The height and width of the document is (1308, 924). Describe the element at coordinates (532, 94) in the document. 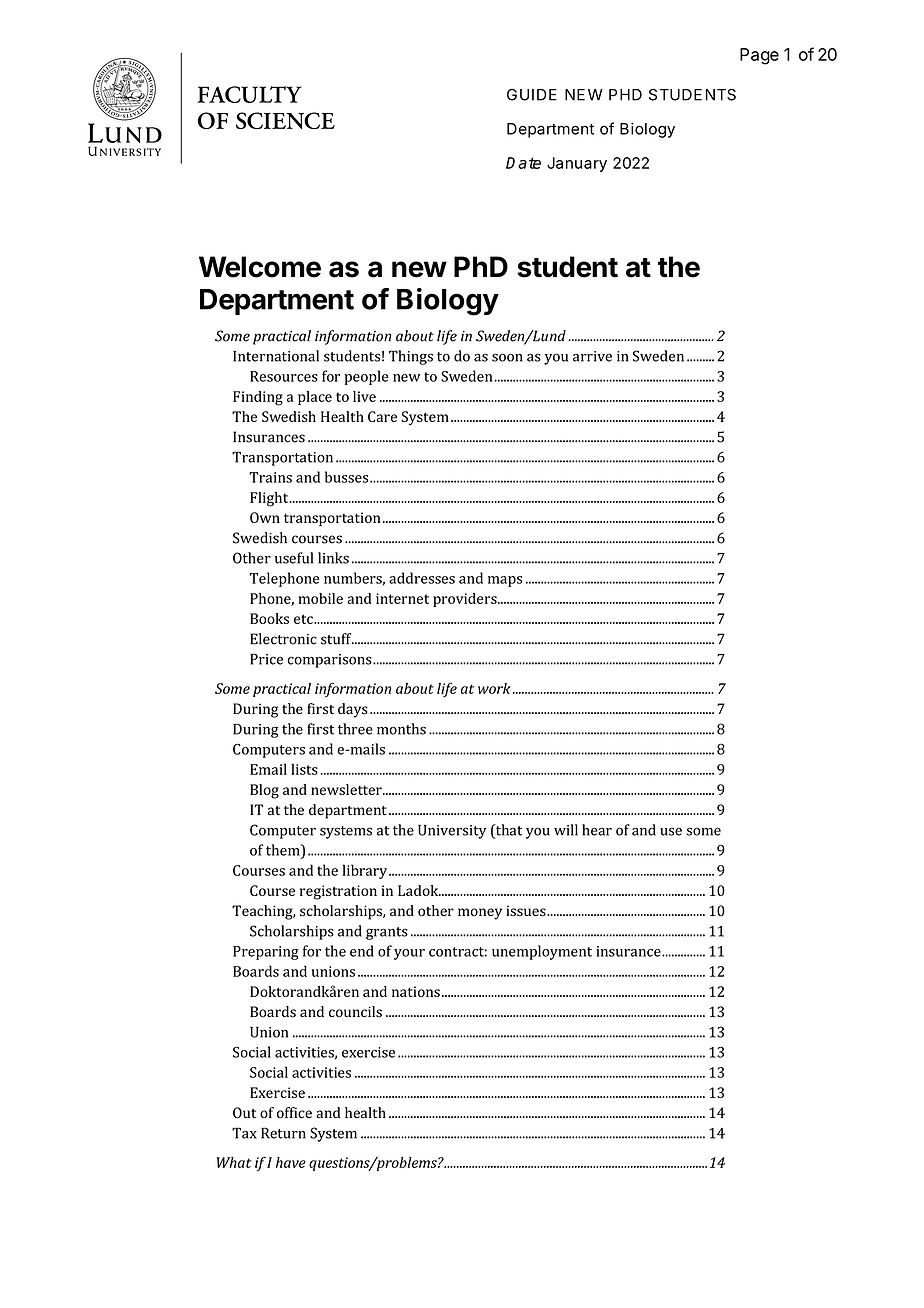

I see `GUIDE` at that location.
